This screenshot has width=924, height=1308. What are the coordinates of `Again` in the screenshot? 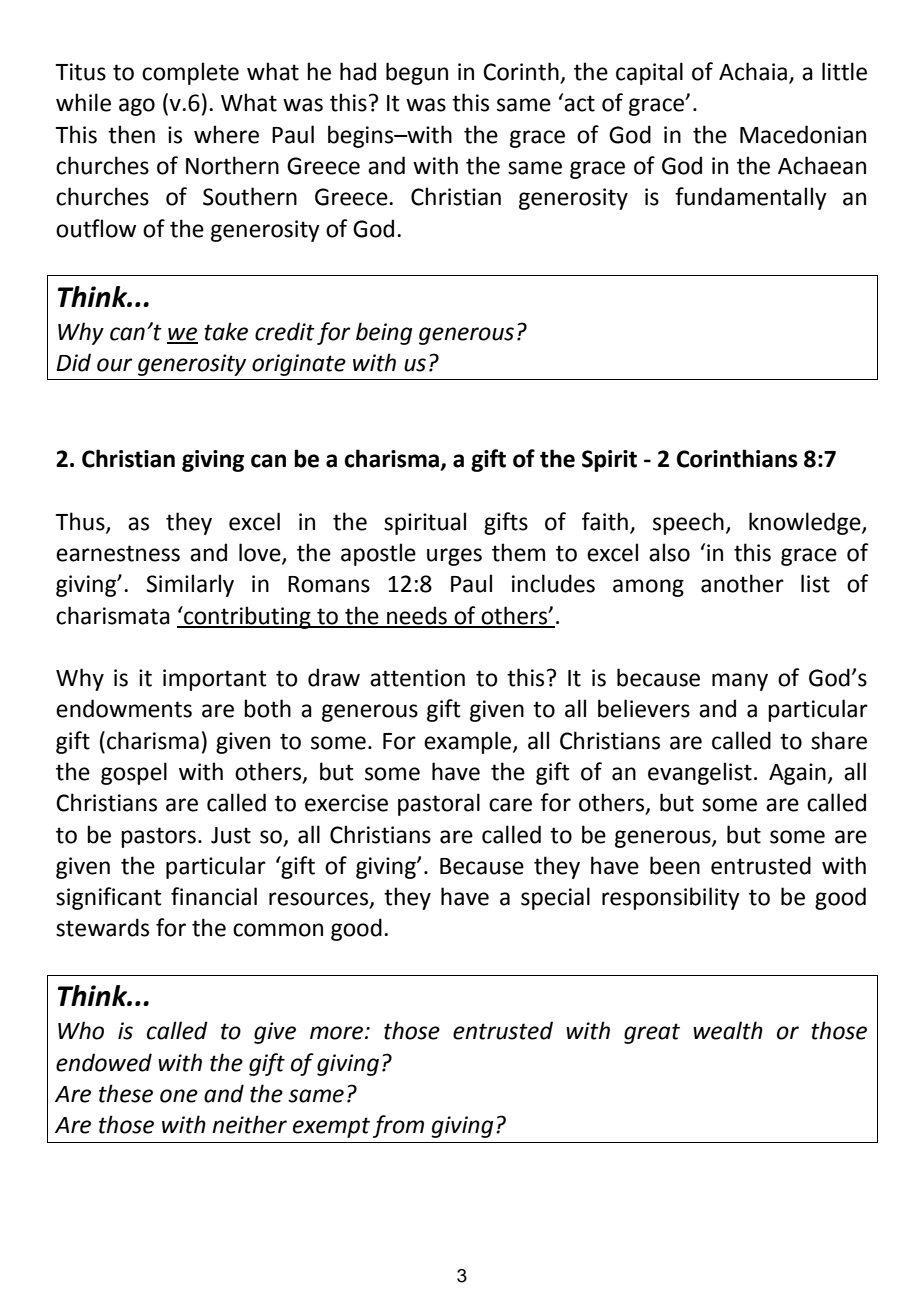 It's located at (797, 774).
